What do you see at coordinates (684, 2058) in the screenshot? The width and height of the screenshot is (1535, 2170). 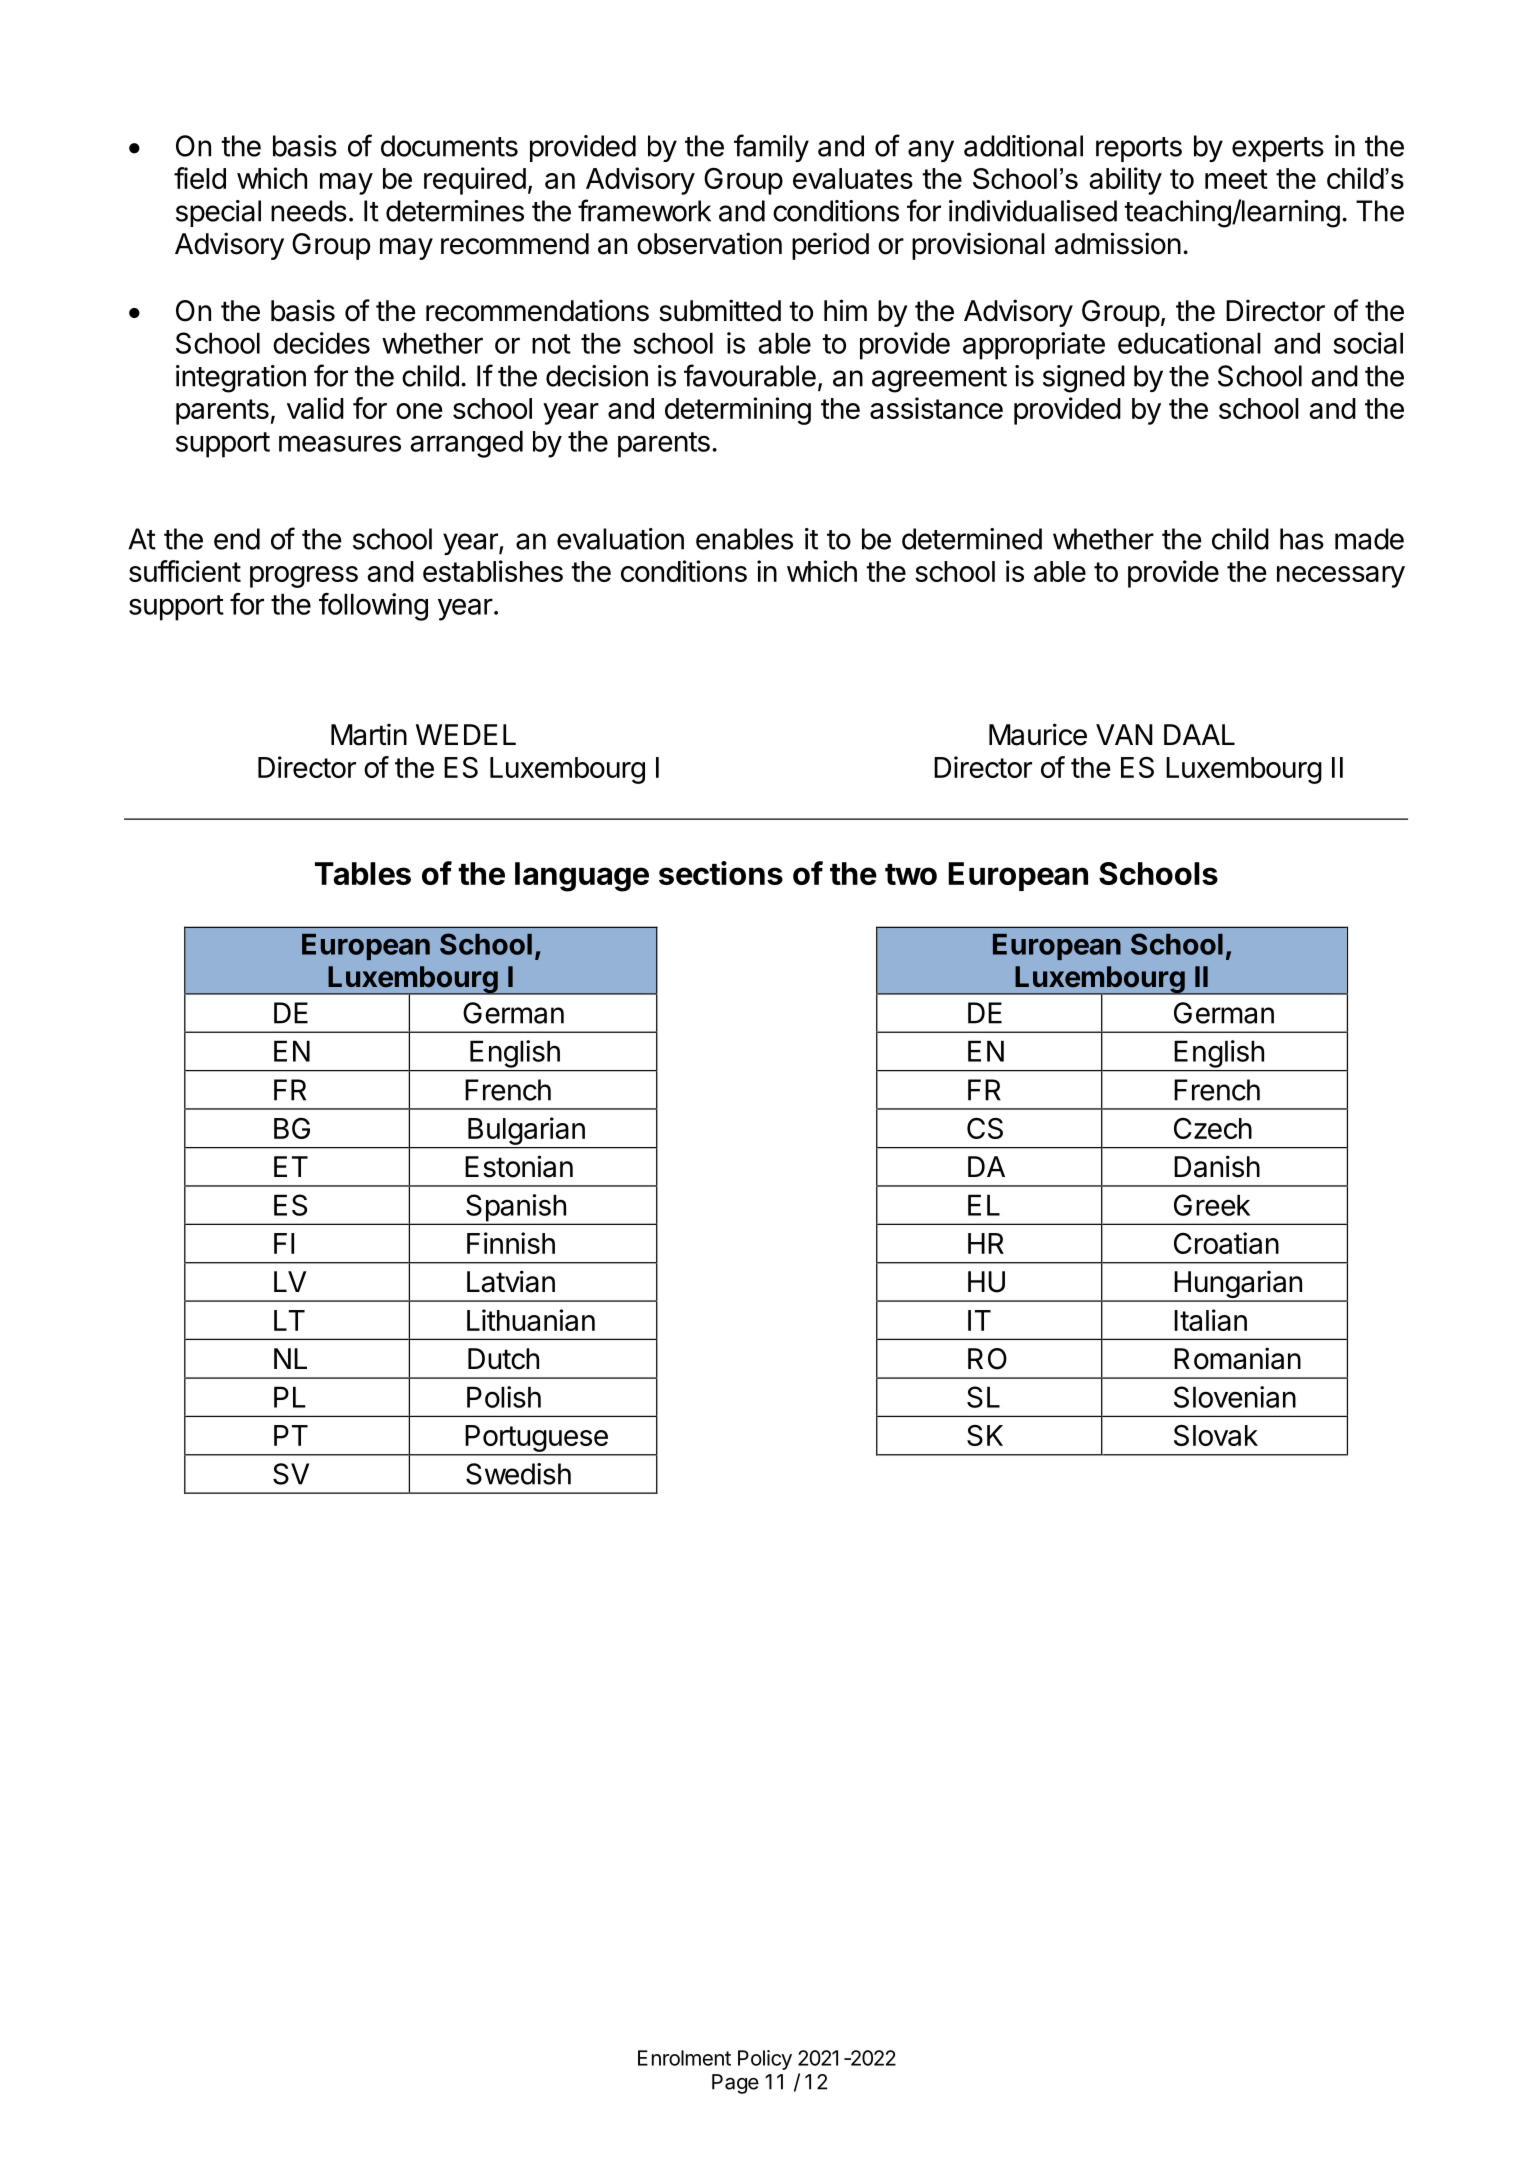 I see `Enrolment` at bounding box center [684, 2058].
